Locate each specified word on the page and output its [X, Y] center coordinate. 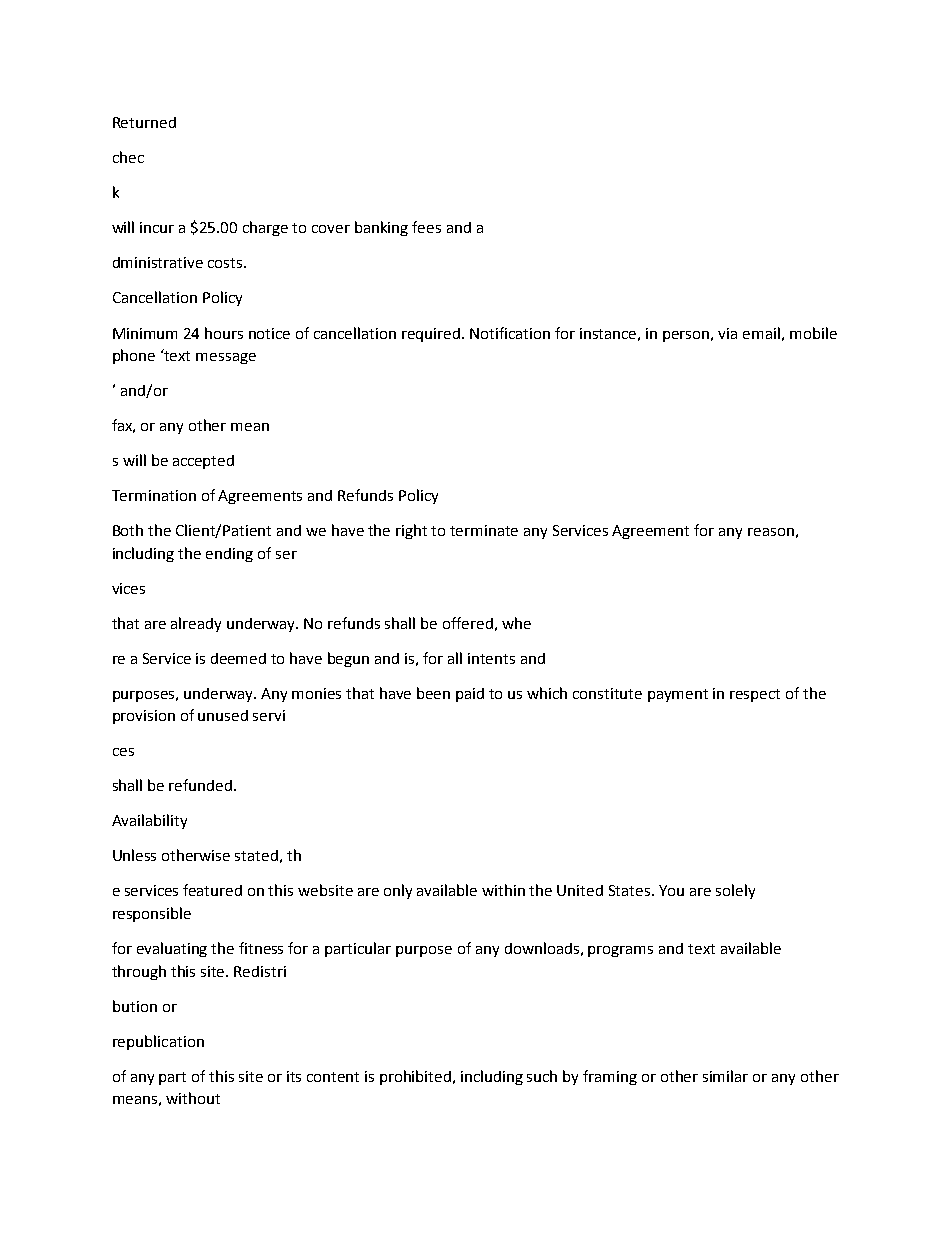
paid [470, 695]
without [193, 1098]
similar [725, 1076]
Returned [144, 122]
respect [755, 695]
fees [426, 227]
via [727, 333]
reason [771, 532]
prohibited [417, 1077]
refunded [202, 785]
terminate [484, 530]
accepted [203, 462]
